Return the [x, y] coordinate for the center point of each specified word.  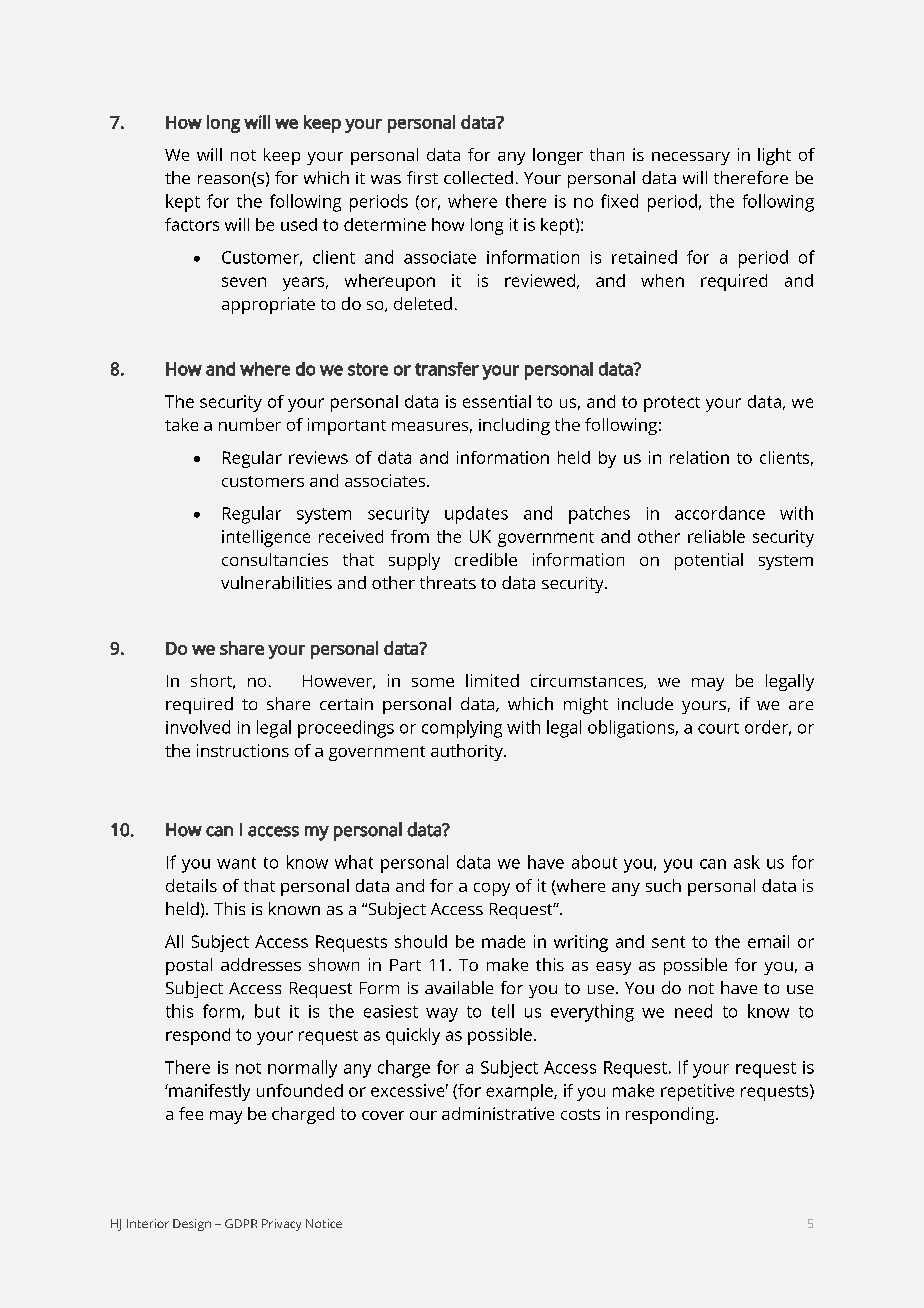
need [693, 1011]
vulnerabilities [276, 582]
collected [478, 177]
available [459, 987]
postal [189, 966]
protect [672, 404]
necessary [691, 158]
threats [448, 582]
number [250, 424]
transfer [447, 369]
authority [468, 752]
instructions [243, 750]
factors [192, 224]
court [718, 728]
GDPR [241, 1223]
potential [709, 561]
